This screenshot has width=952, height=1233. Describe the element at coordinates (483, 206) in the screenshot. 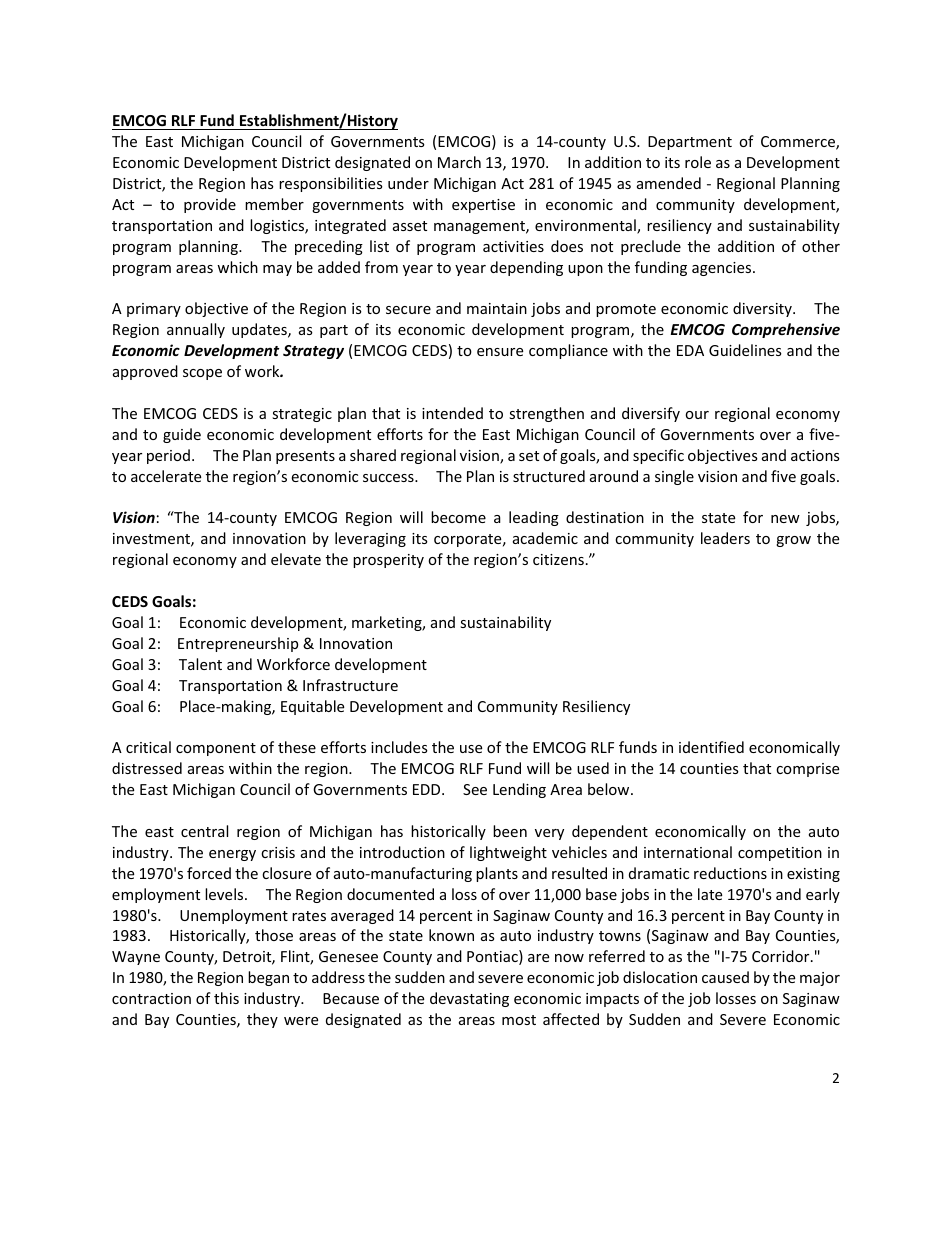

I see `expertise` at that location.
